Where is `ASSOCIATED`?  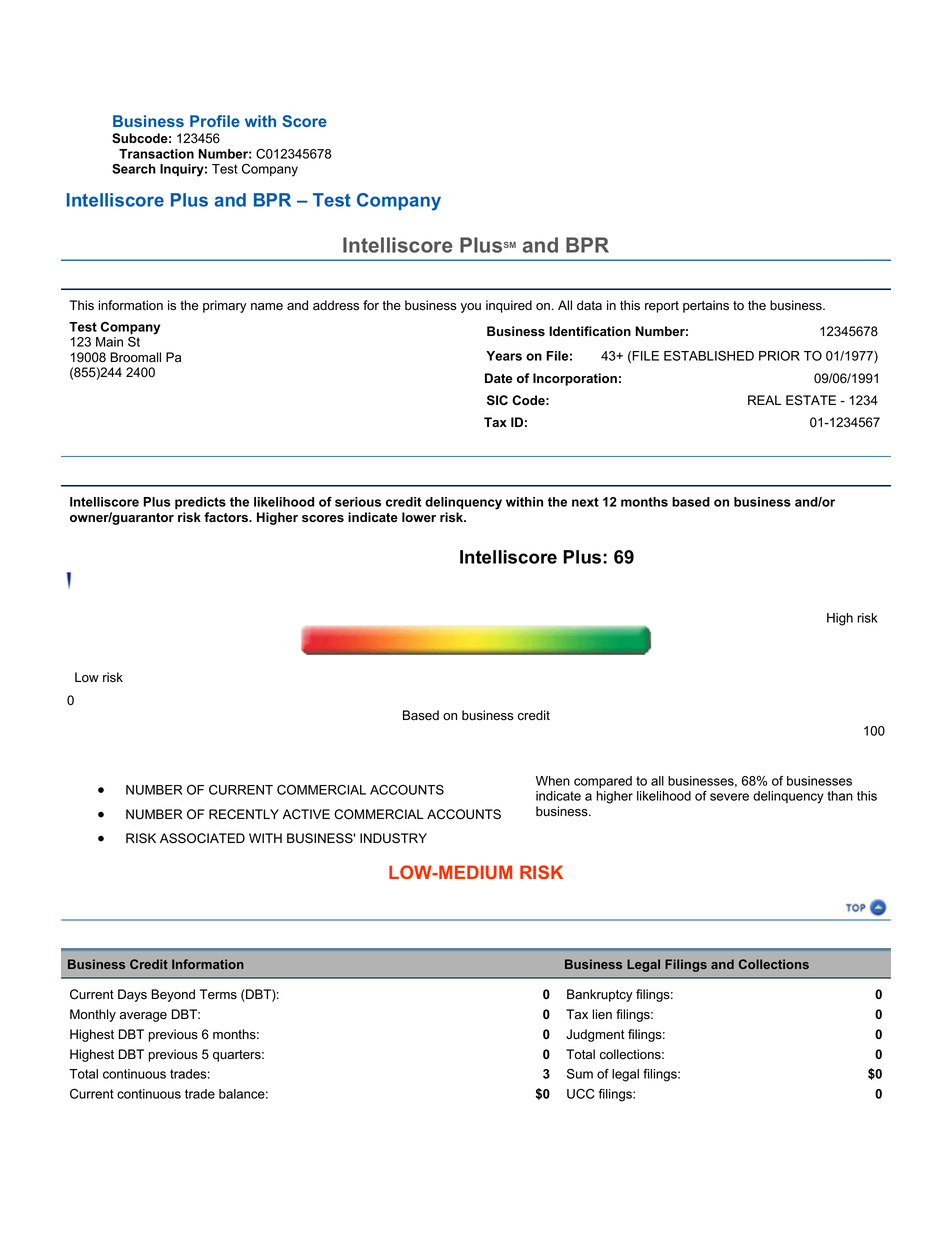 ASSOCIATED is located at coordinates (202, 838).
